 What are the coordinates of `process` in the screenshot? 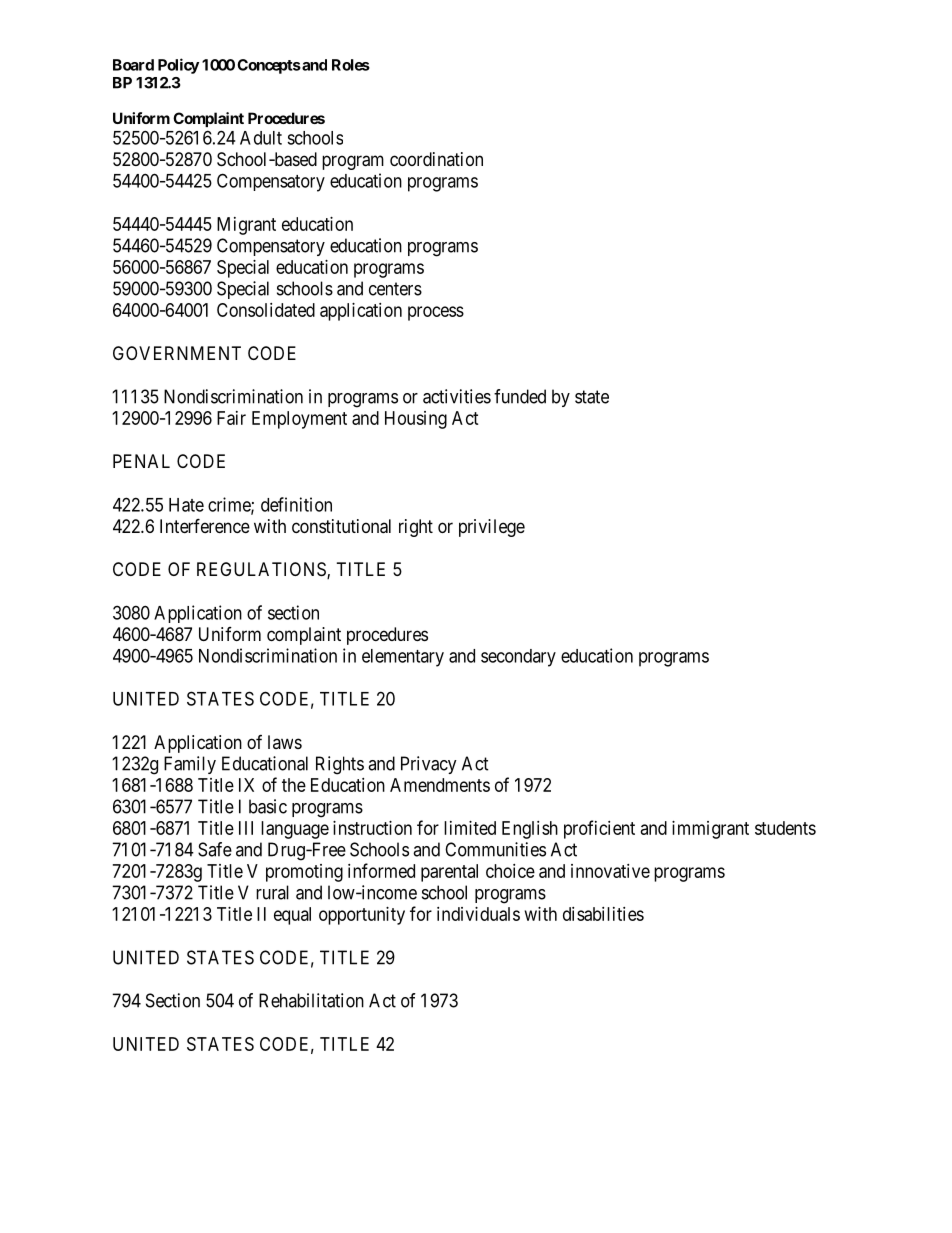 It's located at (436, 313).
